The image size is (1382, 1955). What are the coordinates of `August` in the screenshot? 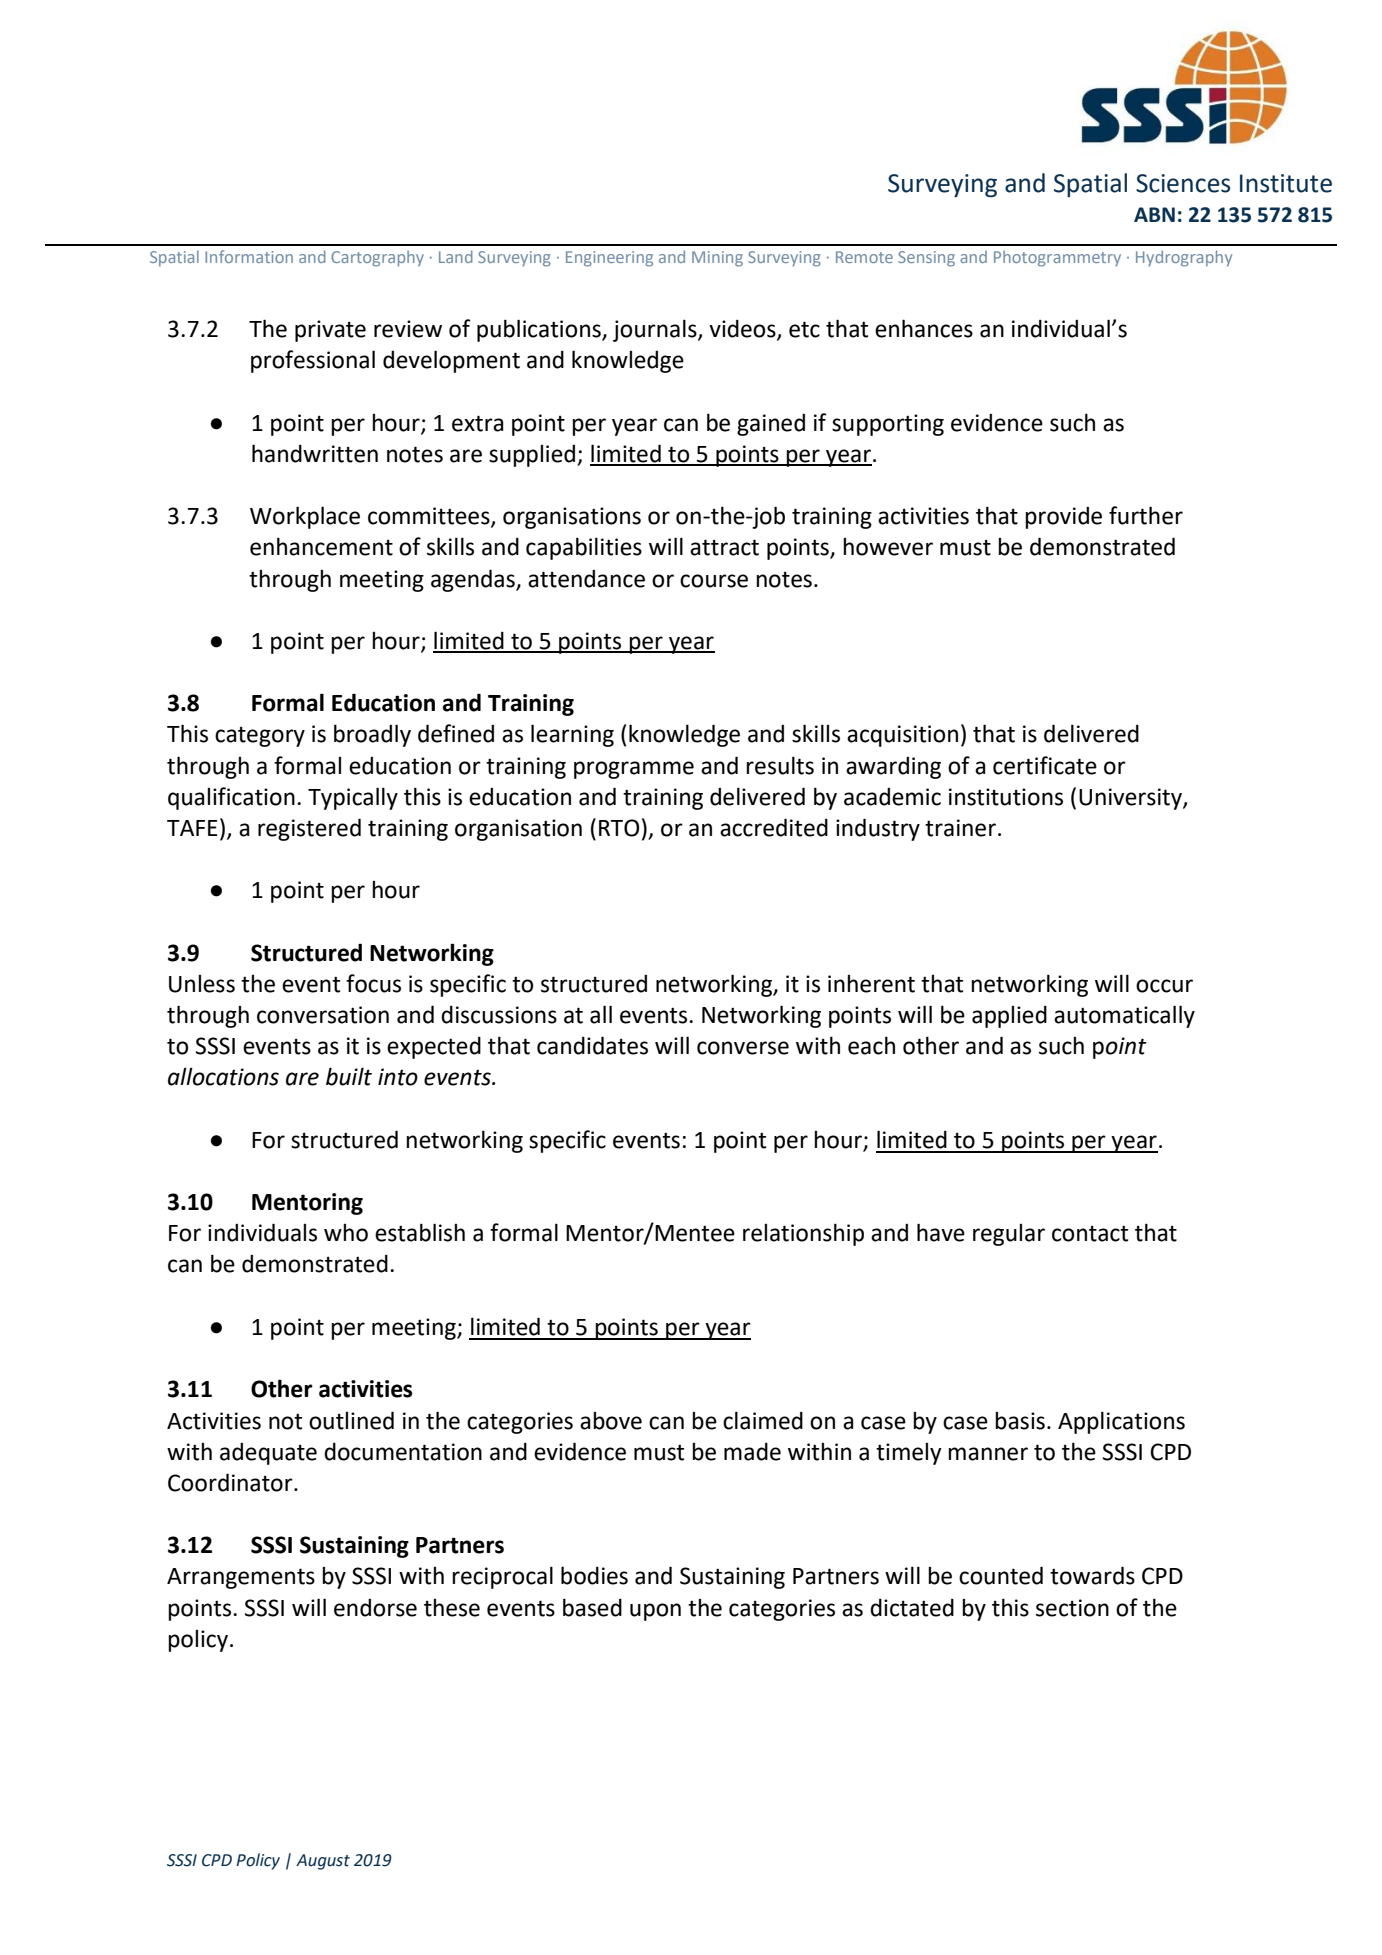 It's located at (323, 1862).
